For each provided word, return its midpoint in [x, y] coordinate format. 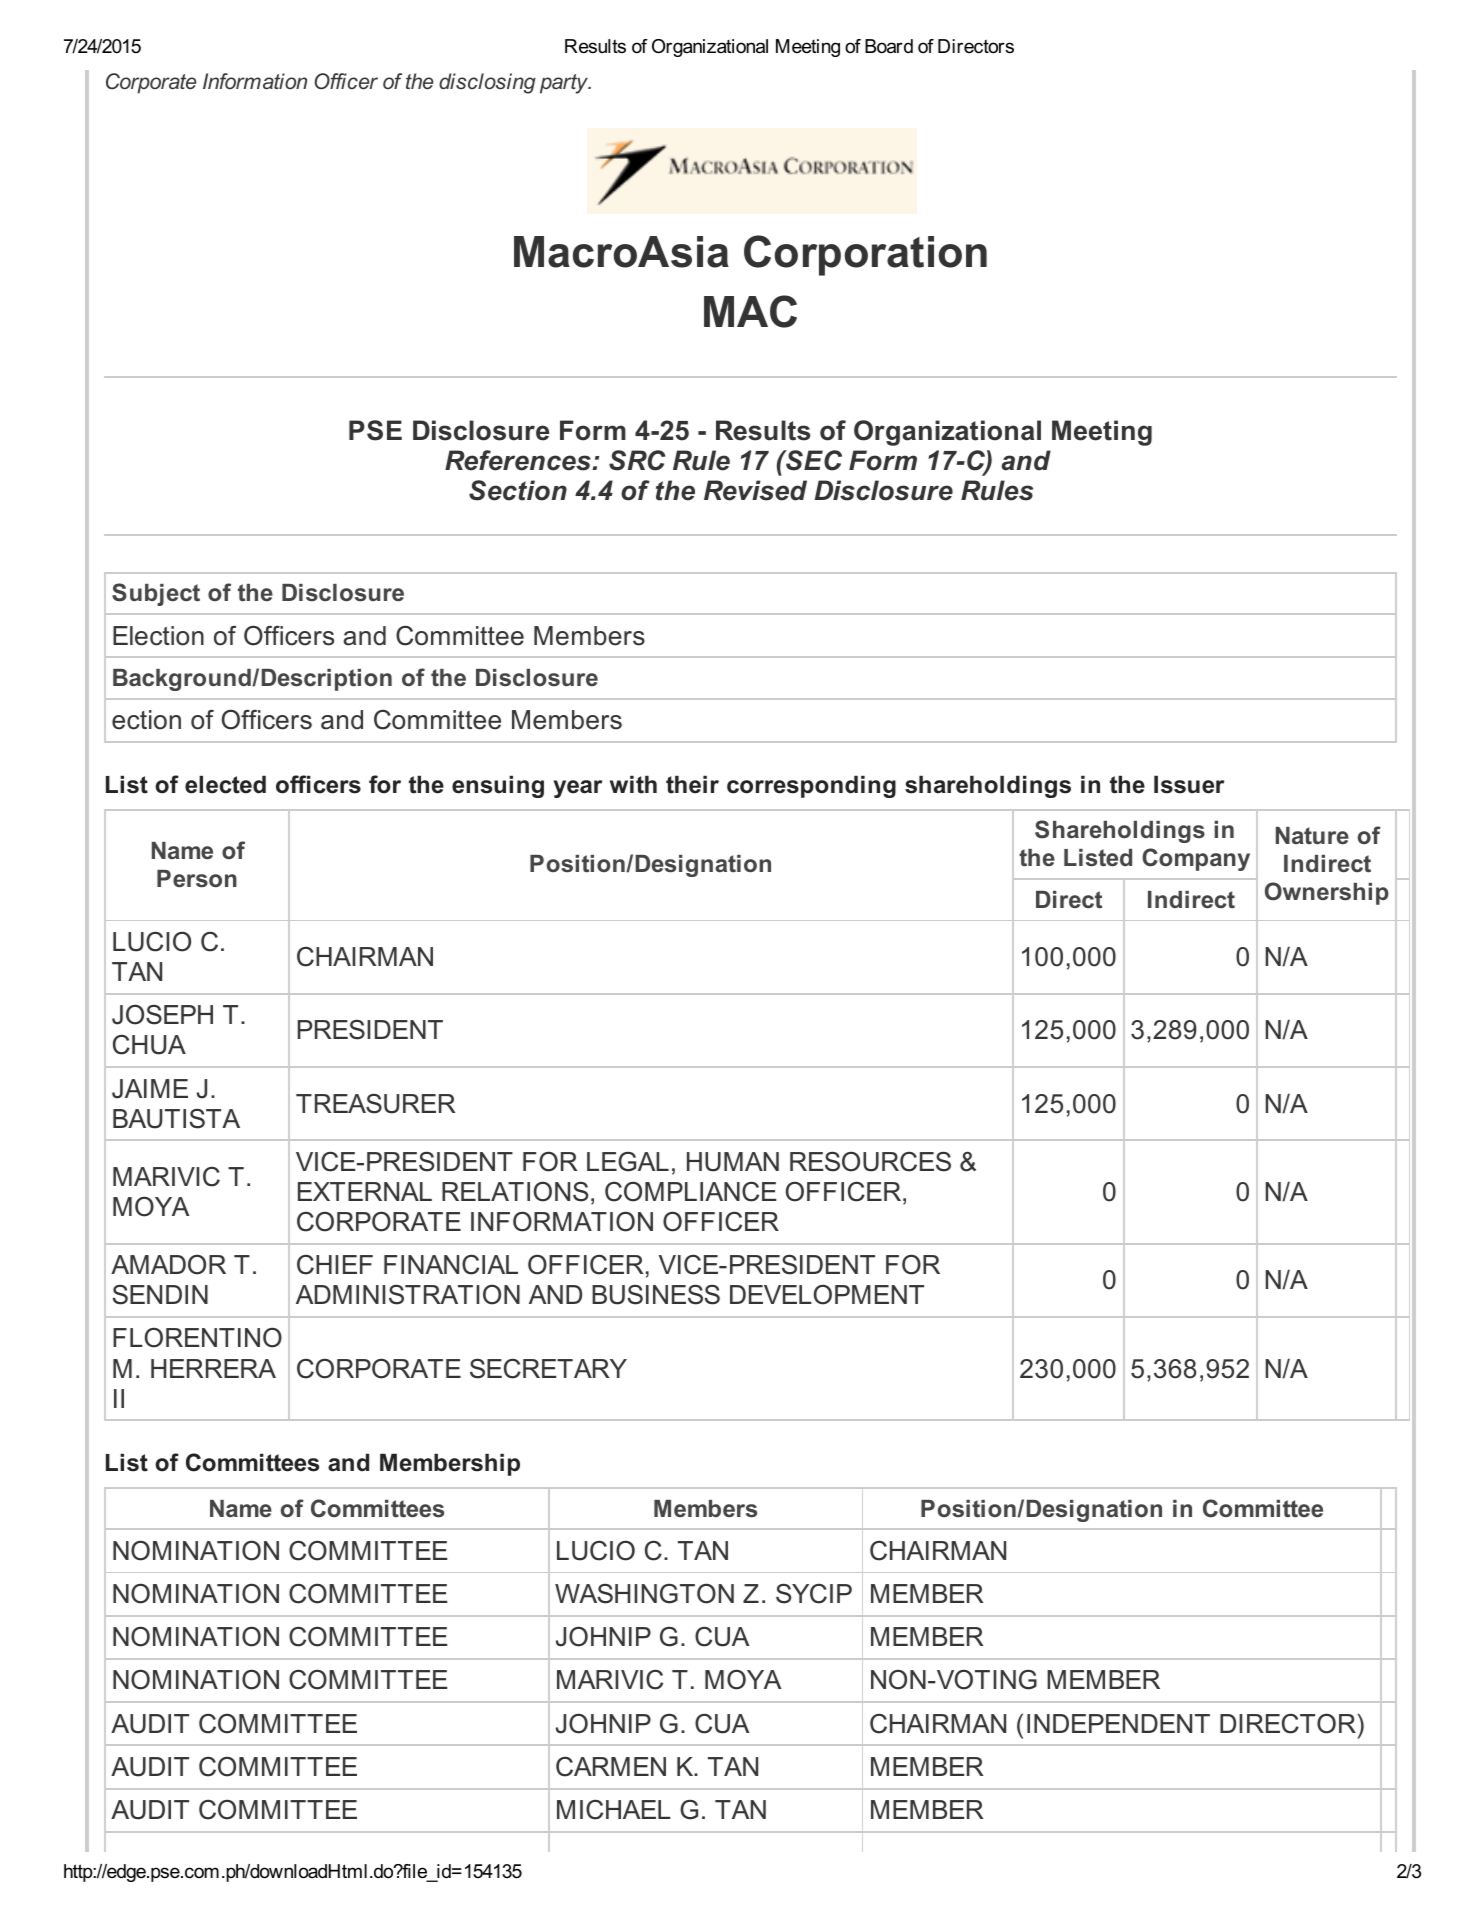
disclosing [487, 83]
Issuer [1189, 784]
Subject [156, 594]
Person [197, 879]
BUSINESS [656, 1295]
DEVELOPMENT [827, 1295]
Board [889, 46]
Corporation [865, 255]
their [692, 784]
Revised [755, 490]
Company [1196, 859]
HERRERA [213, 1368]
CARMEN [611, 1767]
